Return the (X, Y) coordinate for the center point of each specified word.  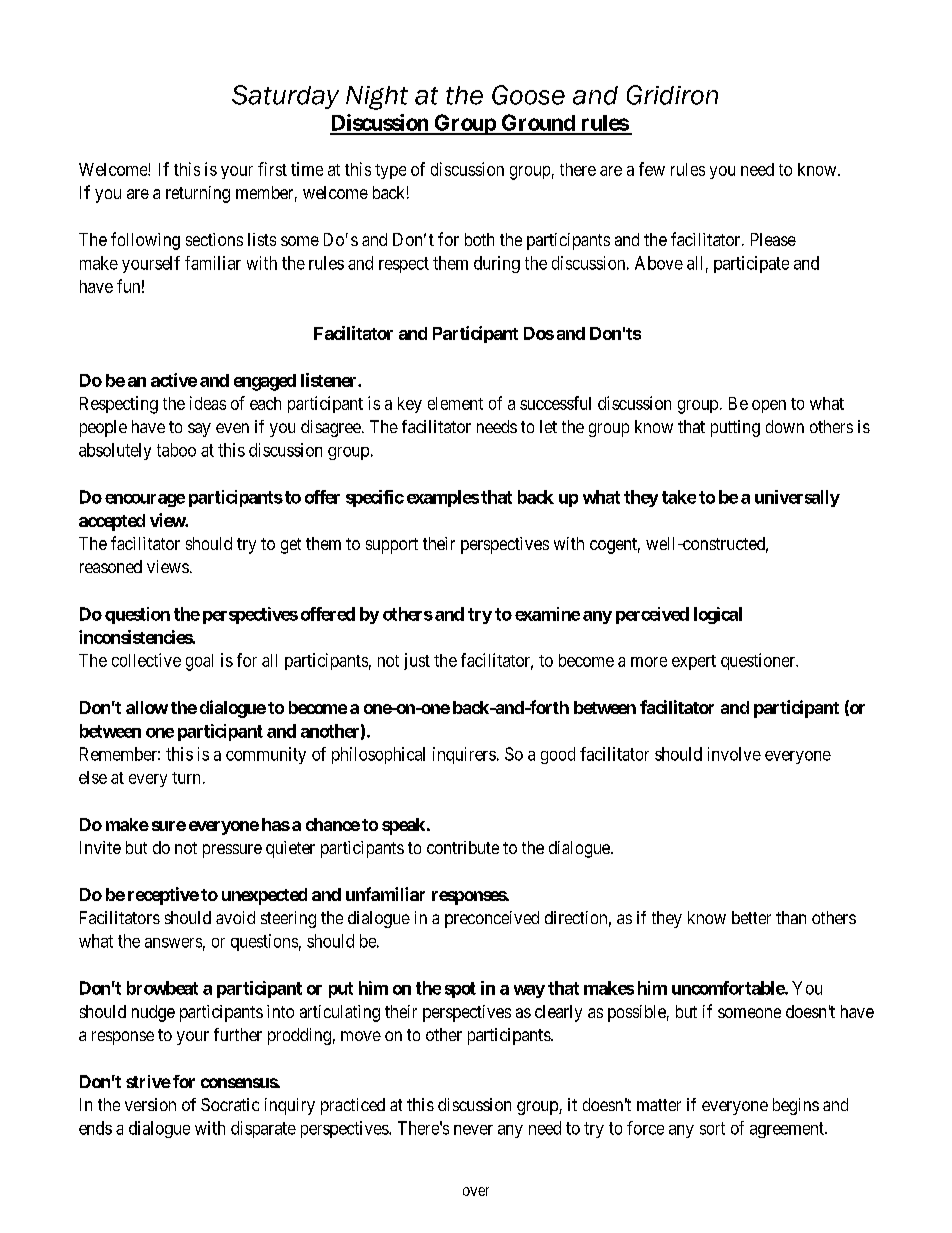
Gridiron (672, 95)
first (272, 169)
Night (377, 98)
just (417, 661)
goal (199, 662)
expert (694, 662)
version (150, 1104)
